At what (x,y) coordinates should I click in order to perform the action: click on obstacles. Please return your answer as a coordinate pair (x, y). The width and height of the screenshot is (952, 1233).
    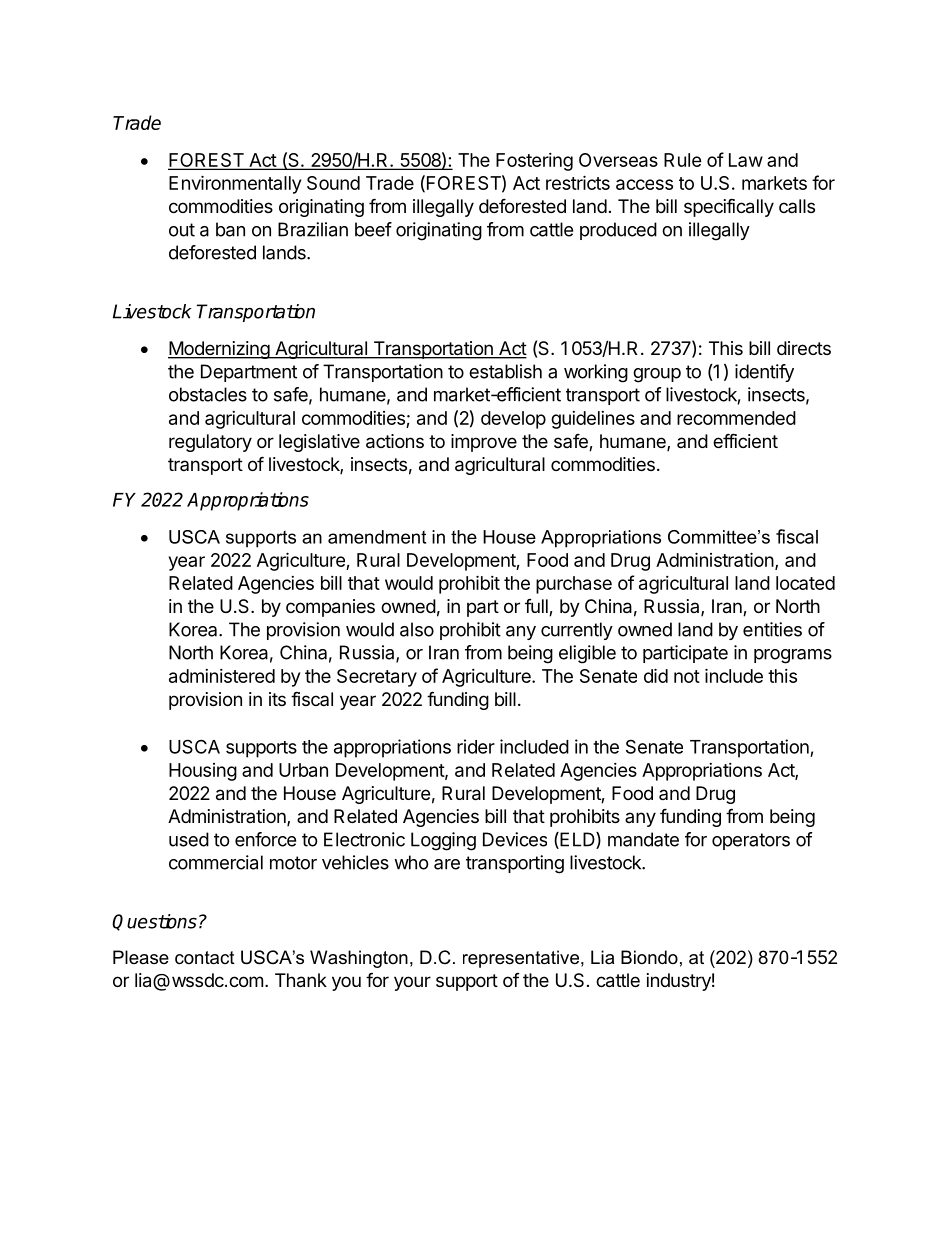
    Looking at the image, I should click on (208, 394).
